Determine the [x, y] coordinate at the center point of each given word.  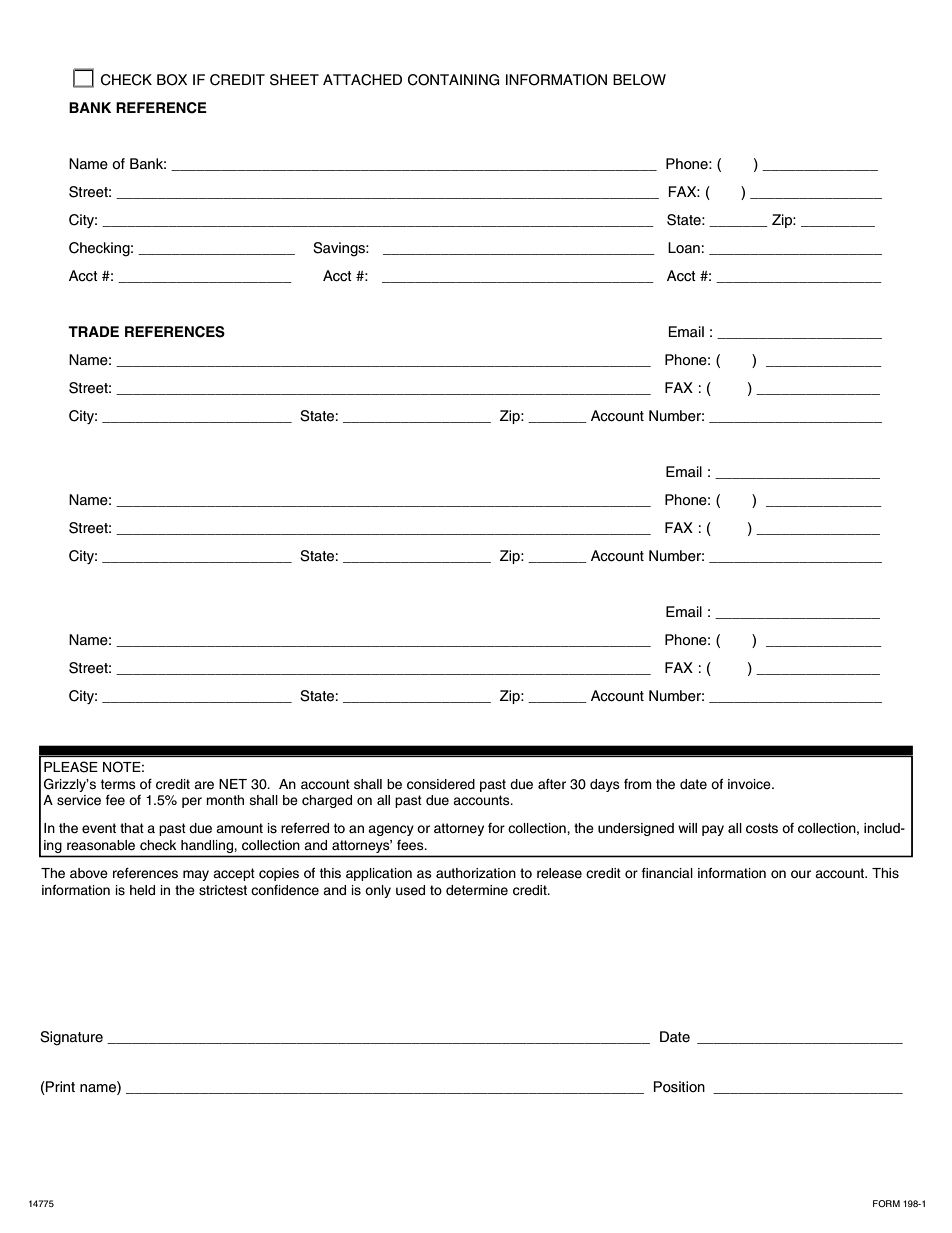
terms [118, 784]
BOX [172, 80]
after [552, 784]
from [638, 784]
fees [411, 845]
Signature [71, 1038]
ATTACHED [362, 80]
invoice [750, 784]
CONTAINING [454, 80]
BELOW [639, 80]
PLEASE [71, 767]
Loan [684, 248]
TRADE [93, 331]
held [142, 890]
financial [667, 873]
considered [441, 784]
